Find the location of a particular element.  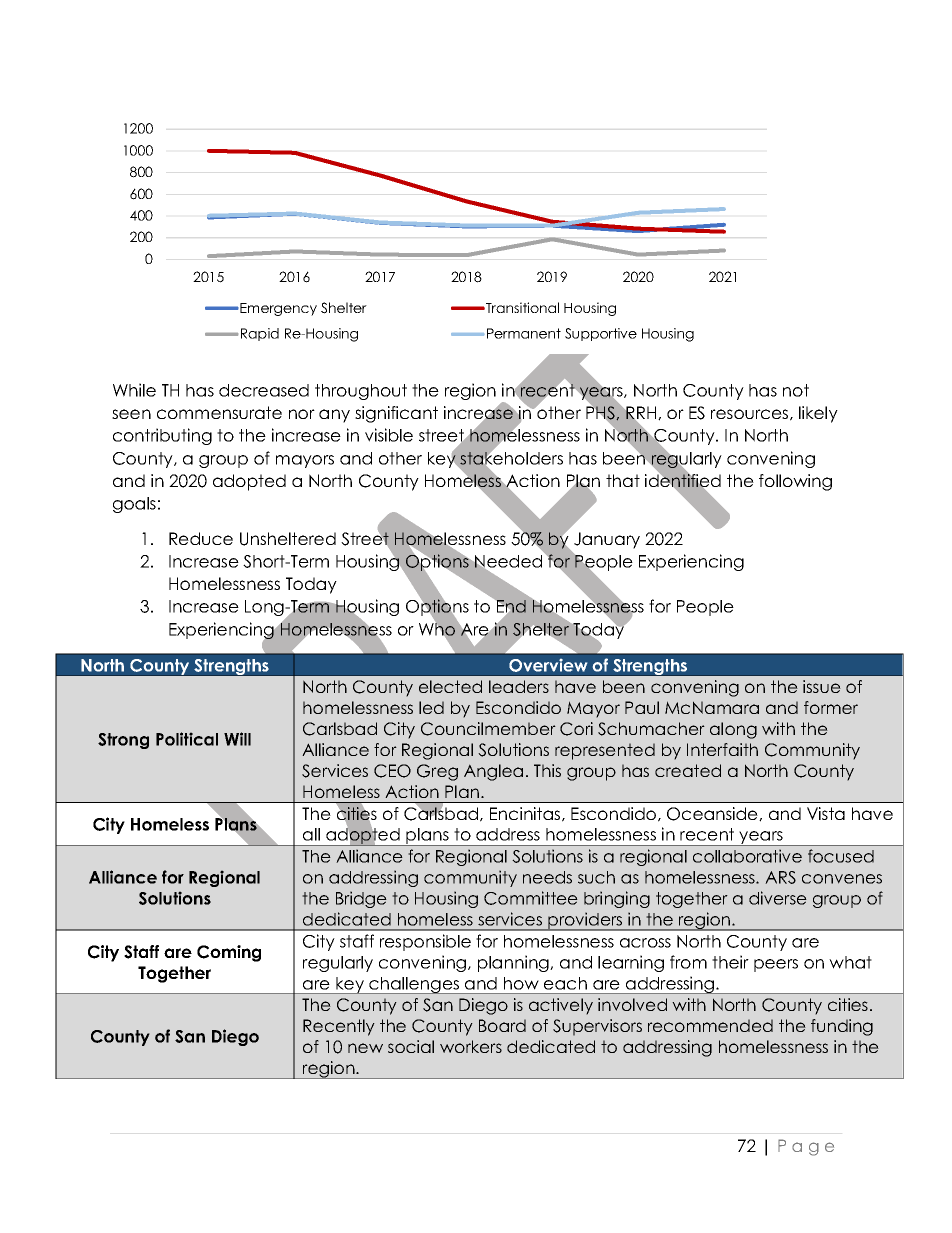

Reduce is located at coordinates (201, 538).
